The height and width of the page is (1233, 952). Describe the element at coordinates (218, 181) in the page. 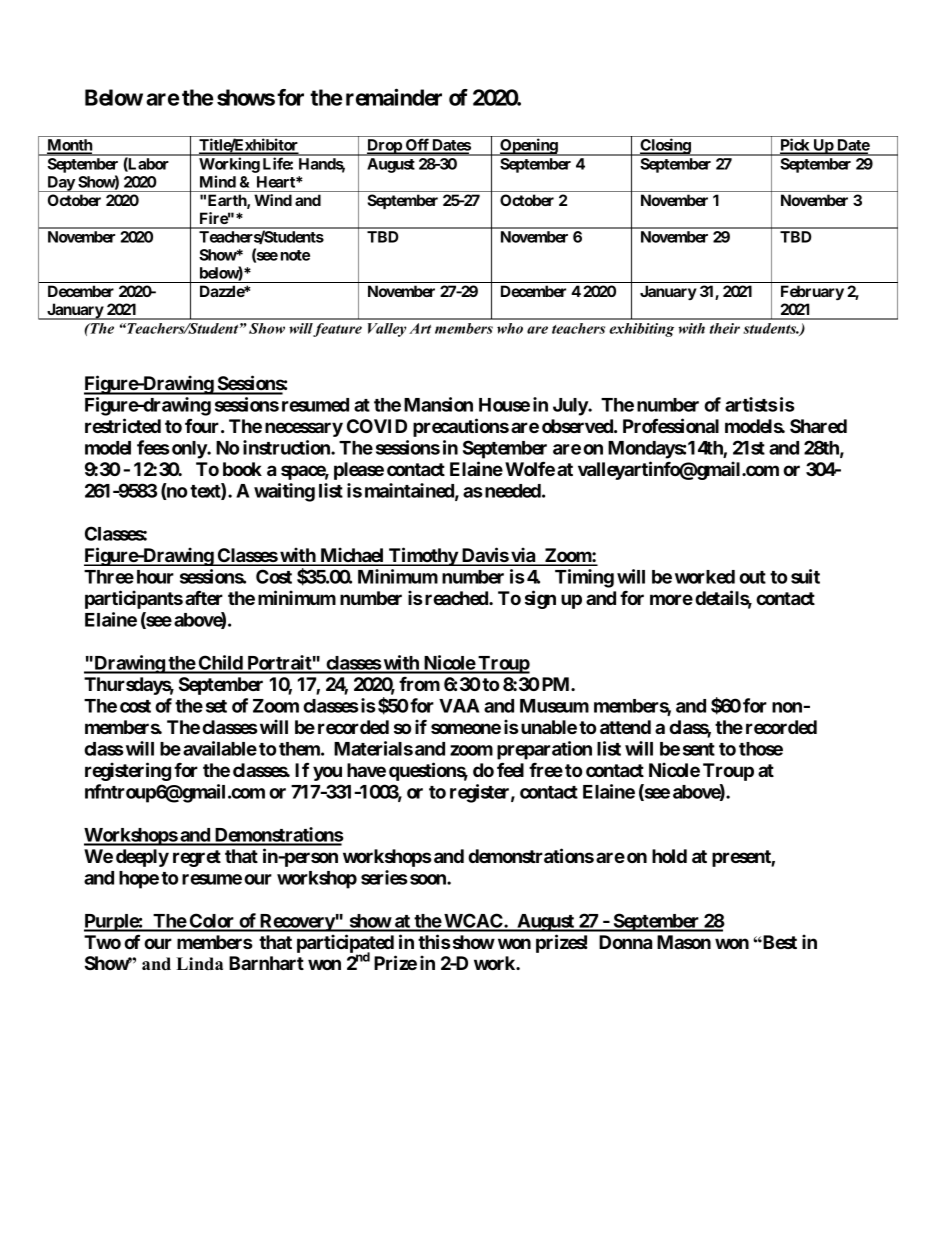

I see `Mind` at that location.
